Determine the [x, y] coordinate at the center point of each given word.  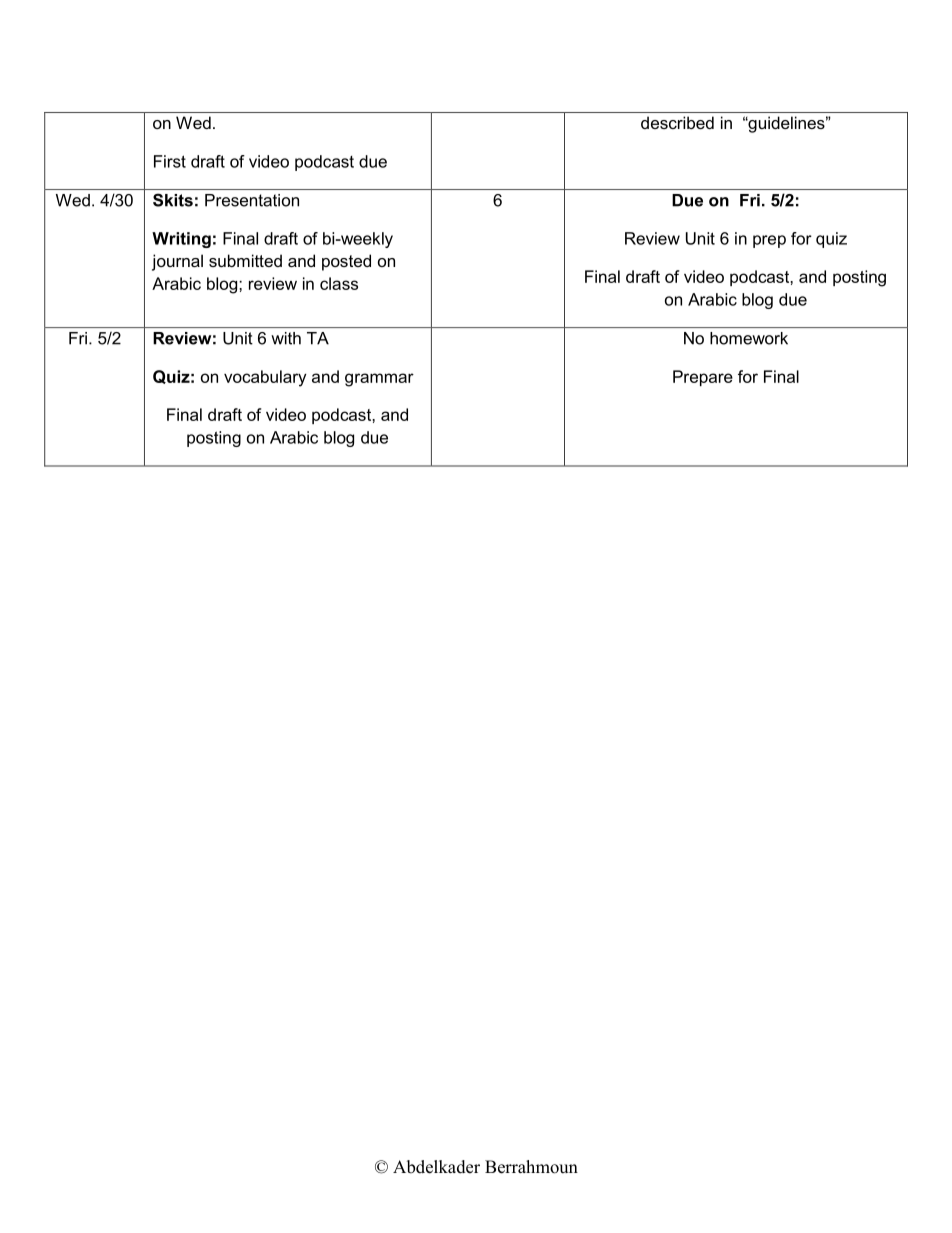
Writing [181, 240]
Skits [173, 200]
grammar [379, 380]
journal [177, 262]
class [339, 283]
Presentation [252, 200]
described [677, 122]
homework [749, 338]
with [286, 338]
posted [346, 262]
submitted [245, 260]
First [170, 161]
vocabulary [265, 378]
